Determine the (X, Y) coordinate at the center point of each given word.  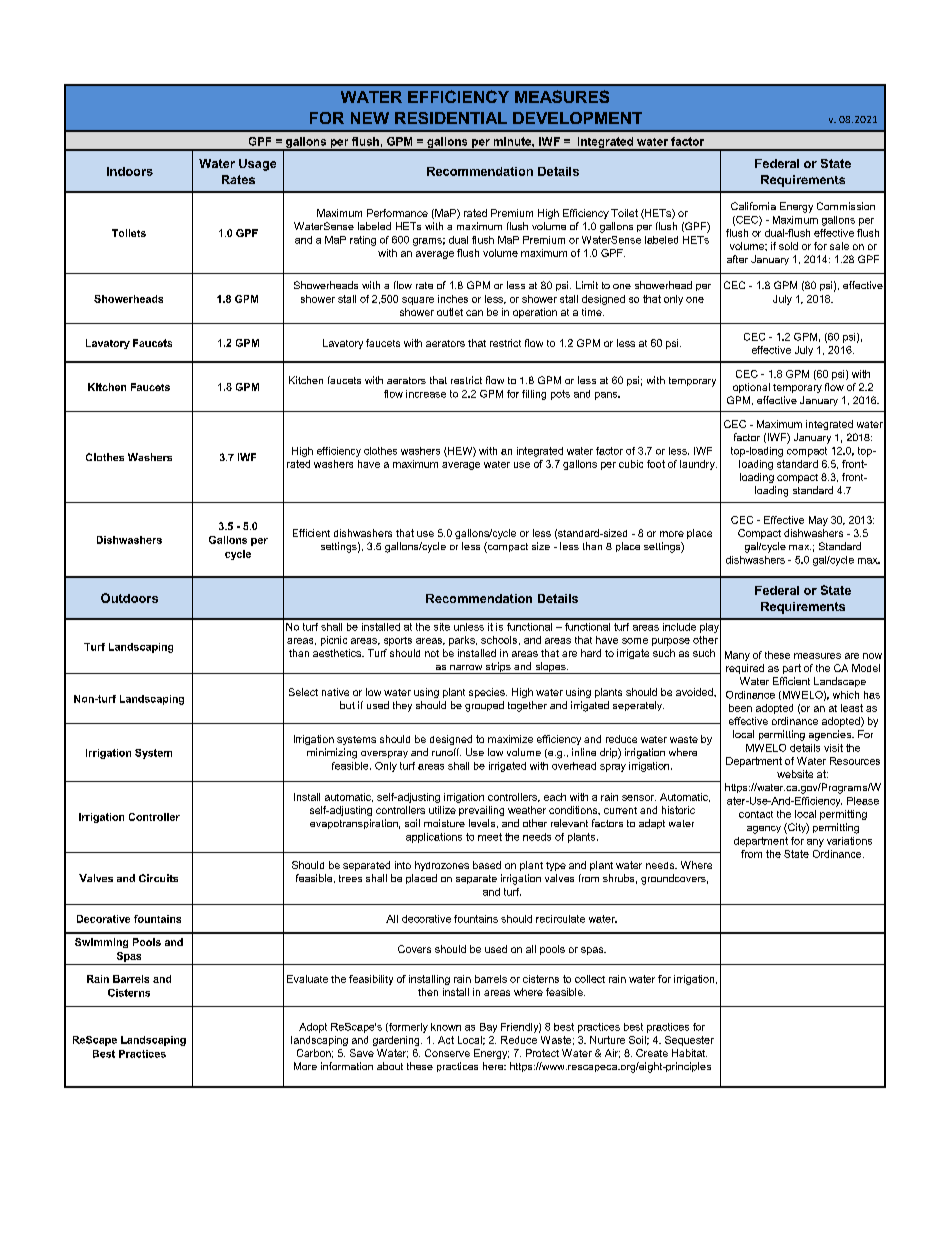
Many (737, 656)
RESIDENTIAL (451, 118)
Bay (488, 1028)
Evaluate (307, 979)
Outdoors (129, 598)
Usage (257, 165)
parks (463, 641)
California (753, 206)
